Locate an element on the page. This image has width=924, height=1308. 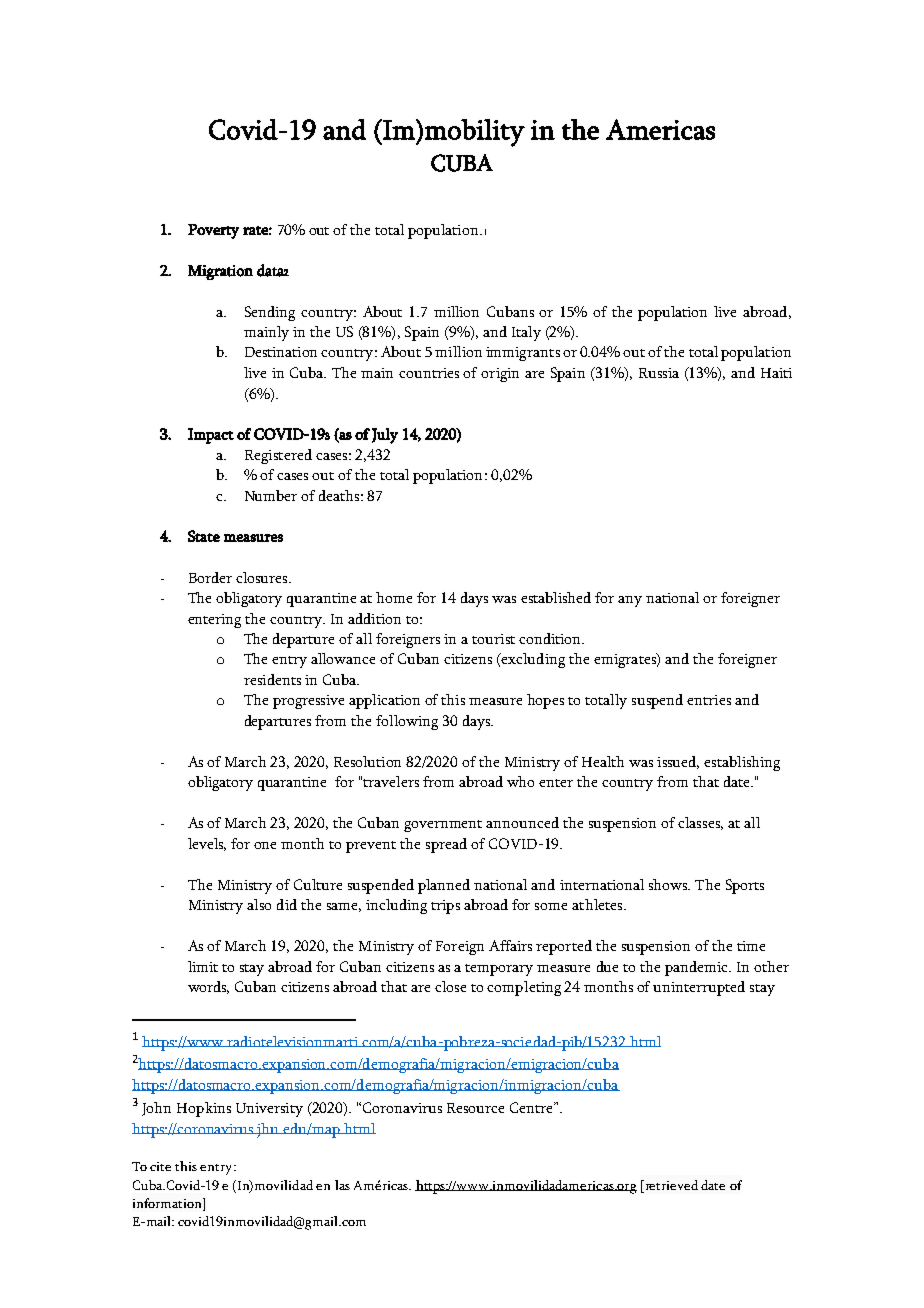
Number is located at coordinates (271, 495).
